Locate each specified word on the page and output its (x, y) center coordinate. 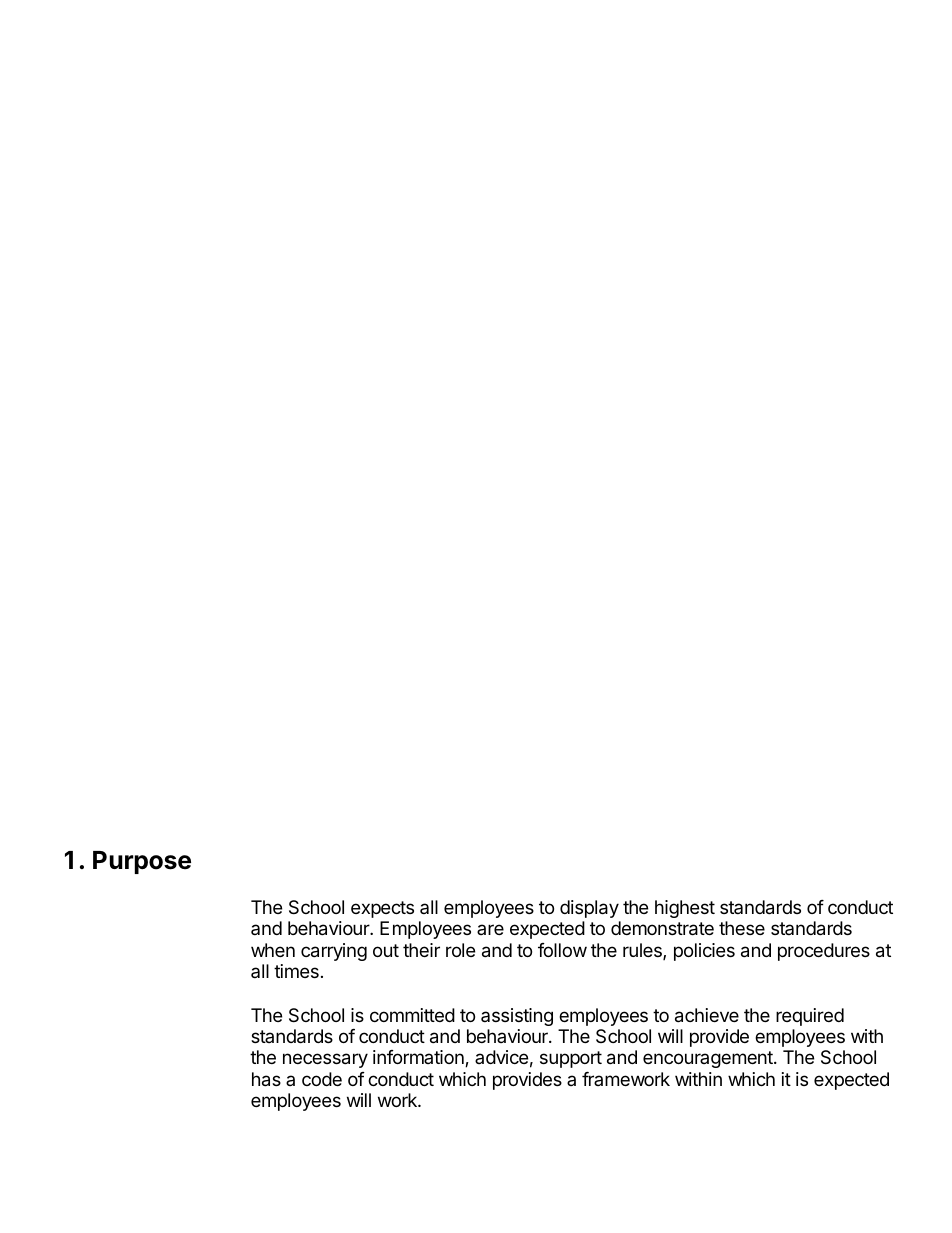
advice (501, 1057)
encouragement (709, 1059)
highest (685, 909)
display (589, 909)
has (266, 1079)
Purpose (142, 862)
